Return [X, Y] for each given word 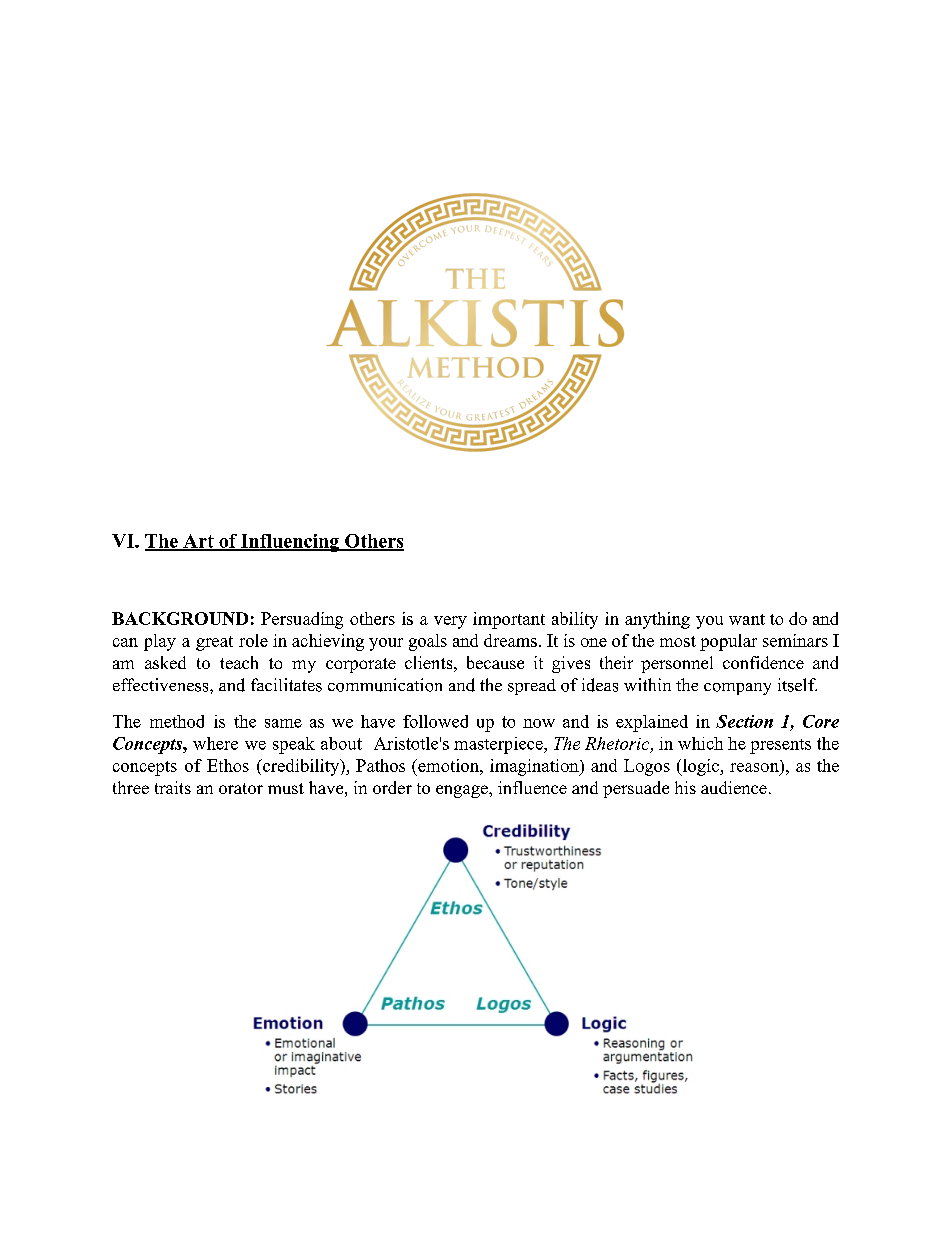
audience [734, 787]
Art [198, 542]
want [747, 619]
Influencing [290, 543]
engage [463, 791]
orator [241, 788]
